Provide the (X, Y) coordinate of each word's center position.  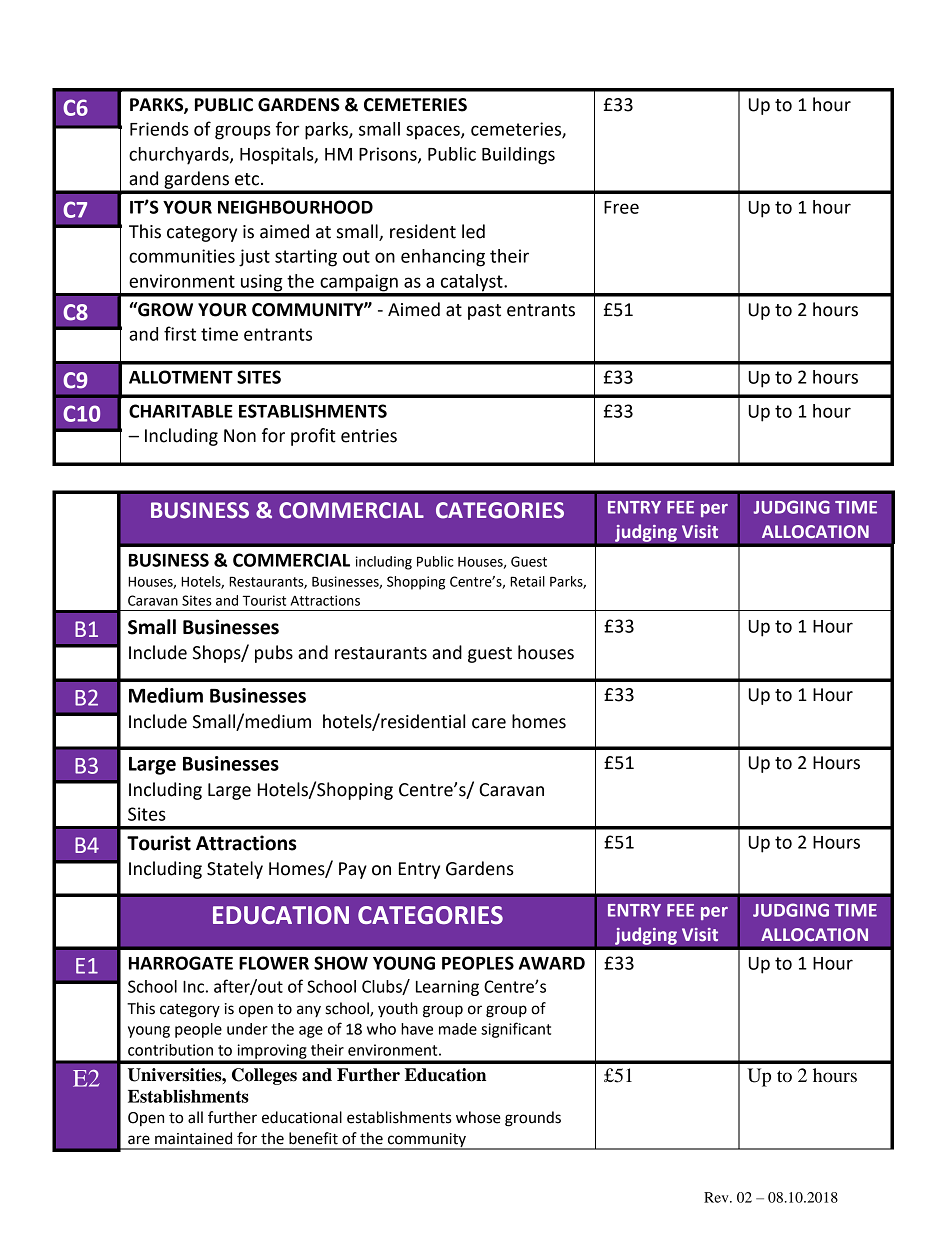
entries (369, 436)
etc (247, 179)
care (489, 723)
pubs (274, 654)
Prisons (389, 155)
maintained (193, 1138)
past (484, 312)
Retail (527, 581)
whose (478, 1117)
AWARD (552, 963)
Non (240, 436)
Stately (235, 870)
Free (621, 207)
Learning (447, 988)
